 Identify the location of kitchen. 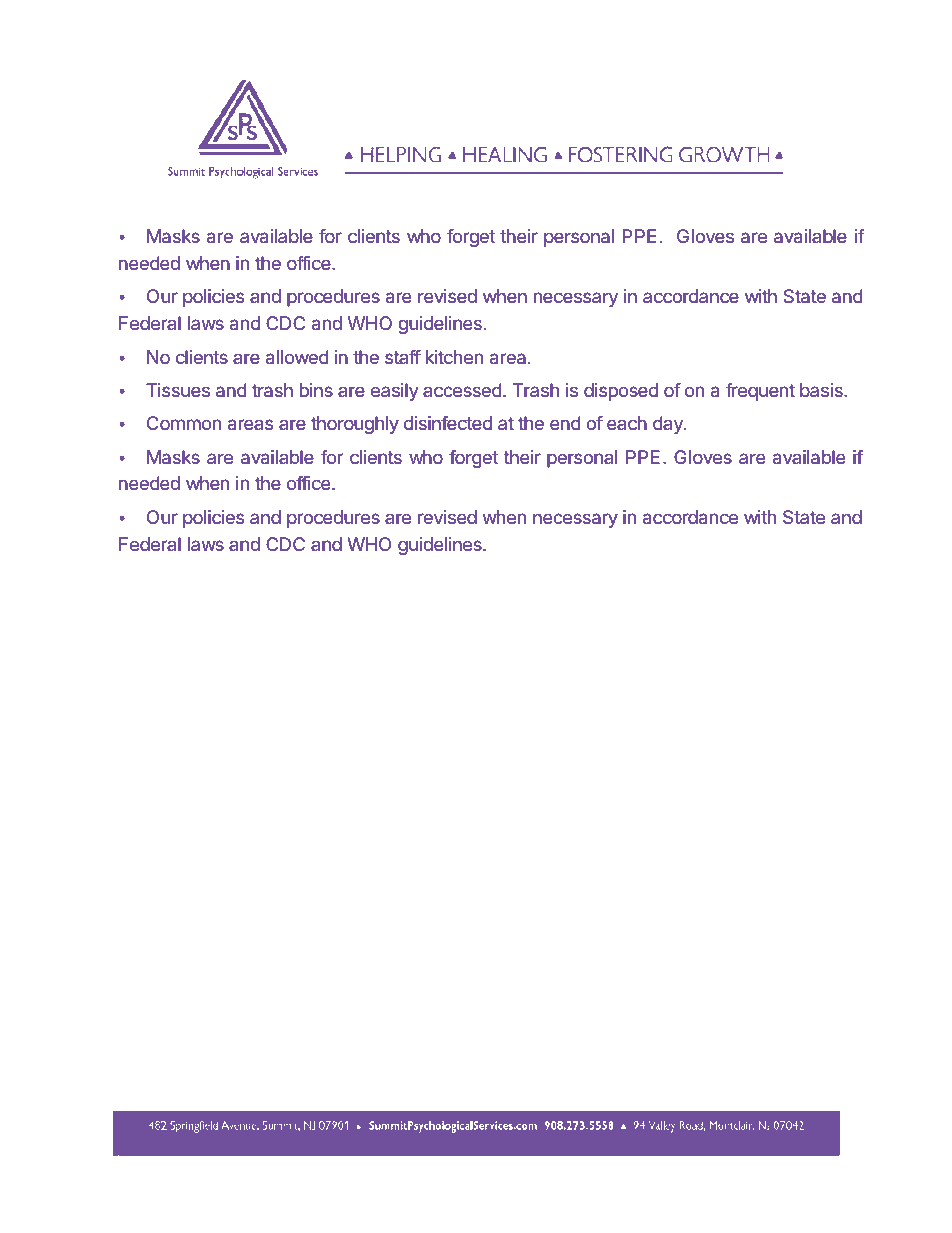
(454, 357).
